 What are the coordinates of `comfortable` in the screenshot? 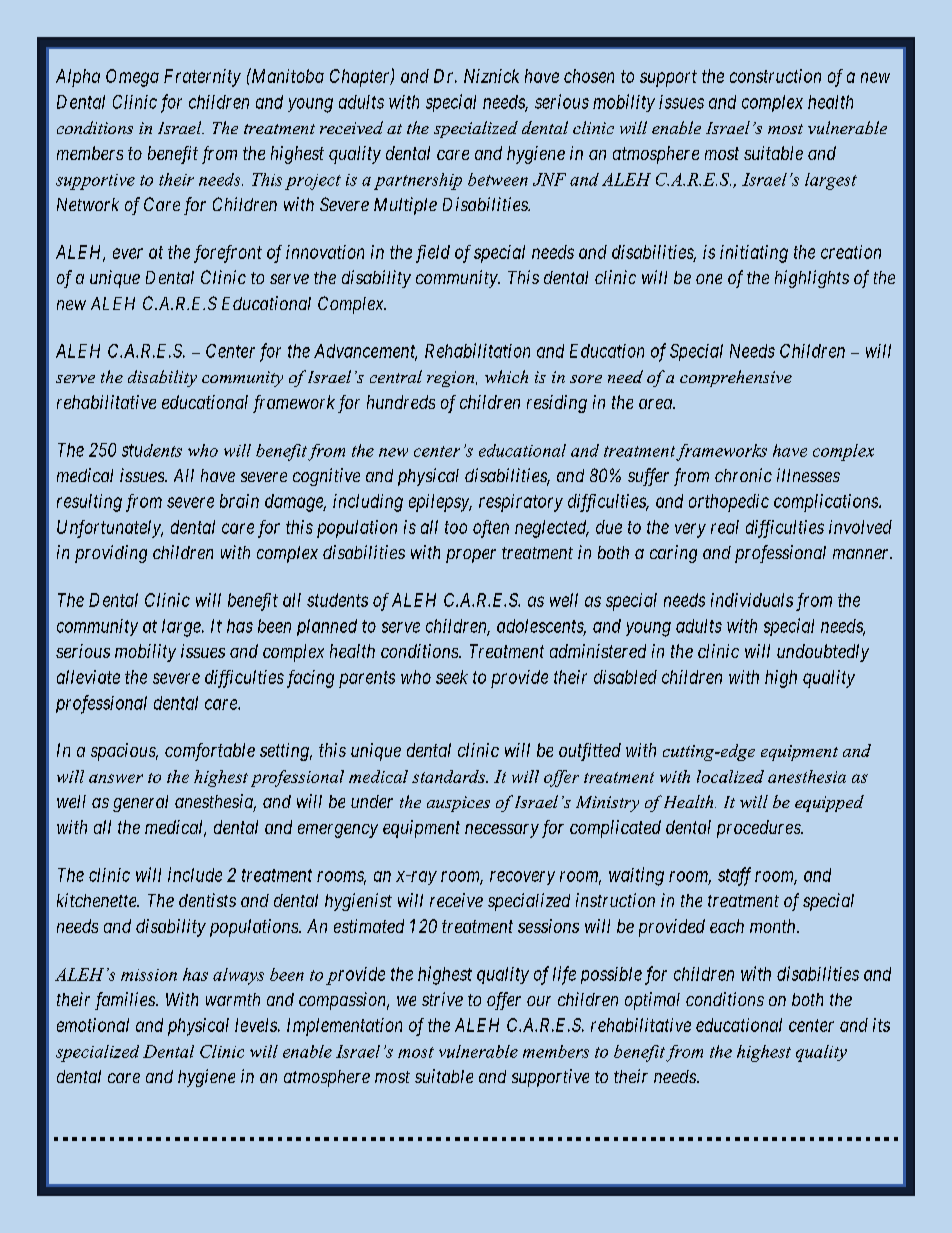 It's located at (210, 752).
